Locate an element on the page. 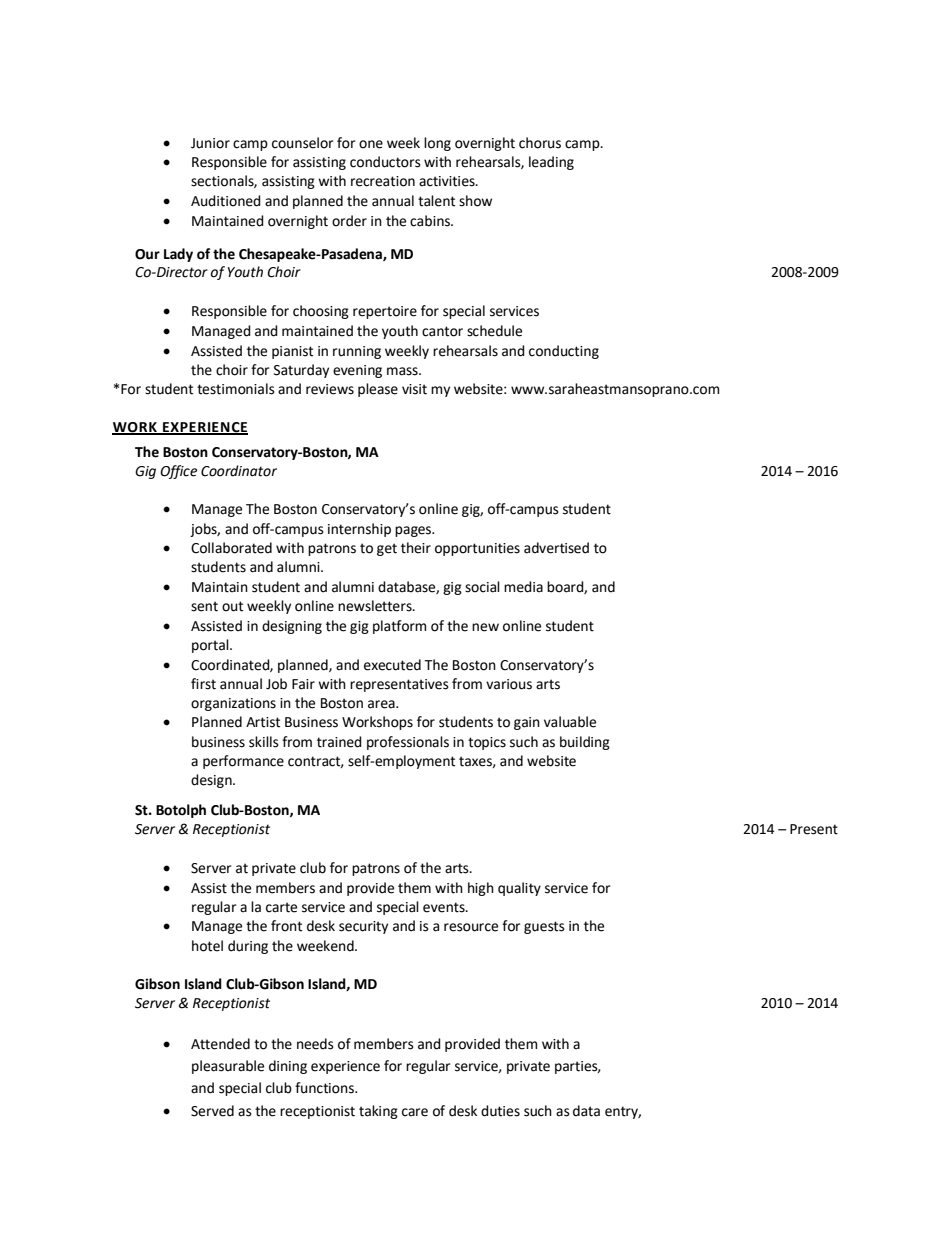 The image size is (952, 1233). duties is located at coordinates (500, 1111).
